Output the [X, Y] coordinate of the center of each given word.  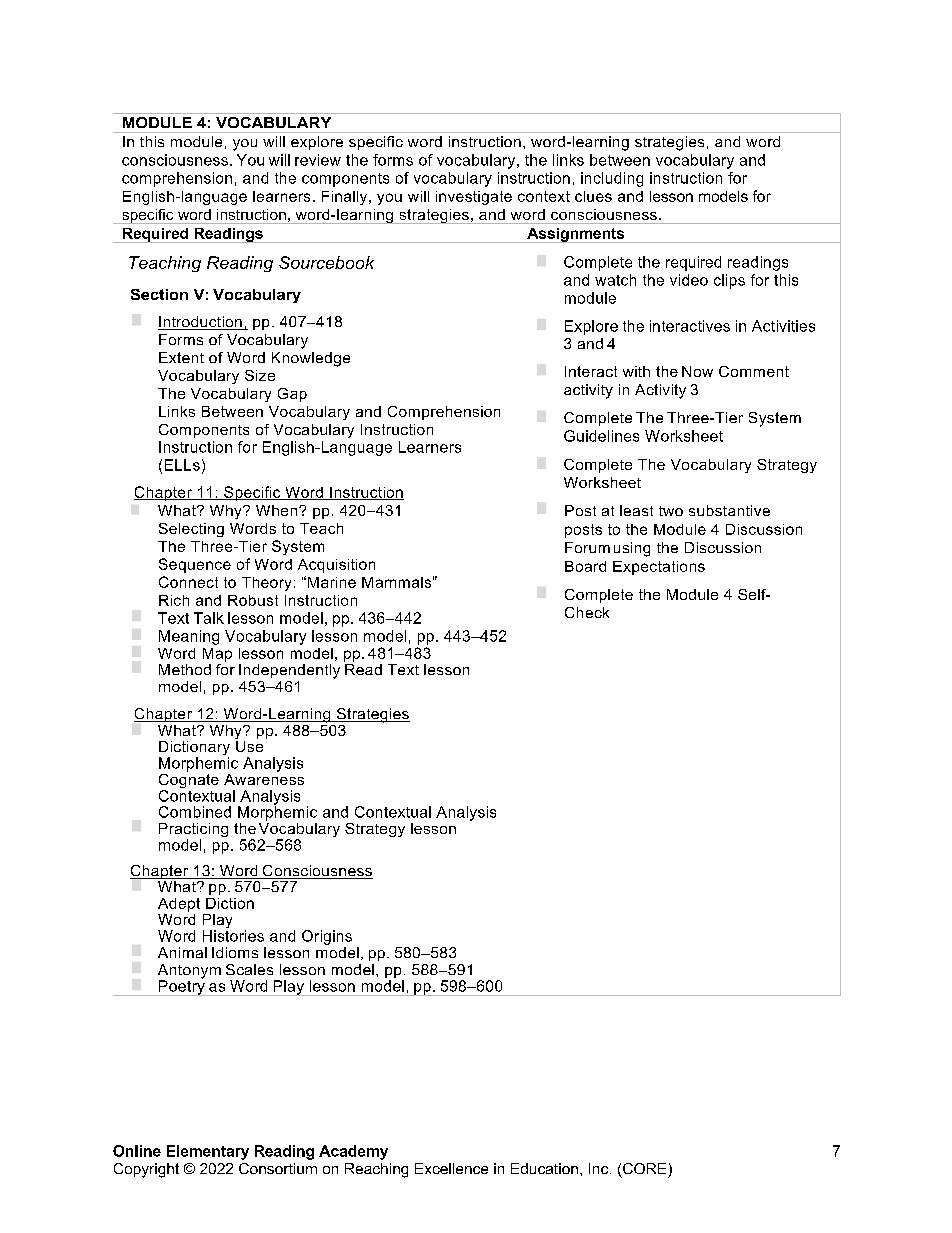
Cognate [189, 781]
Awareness [264, 778]
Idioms [235, 952]
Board [585, 566]
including [612, 179]
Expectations [659, 568]
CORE [644, 1168]
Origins [327, 937]
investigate [474, 198]
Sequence [195, 565]
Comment [754, 371]
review [318, 160]
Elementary [208, 1152]
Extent [181, 357]
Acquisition [336, 566]
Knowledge [311, 359]
